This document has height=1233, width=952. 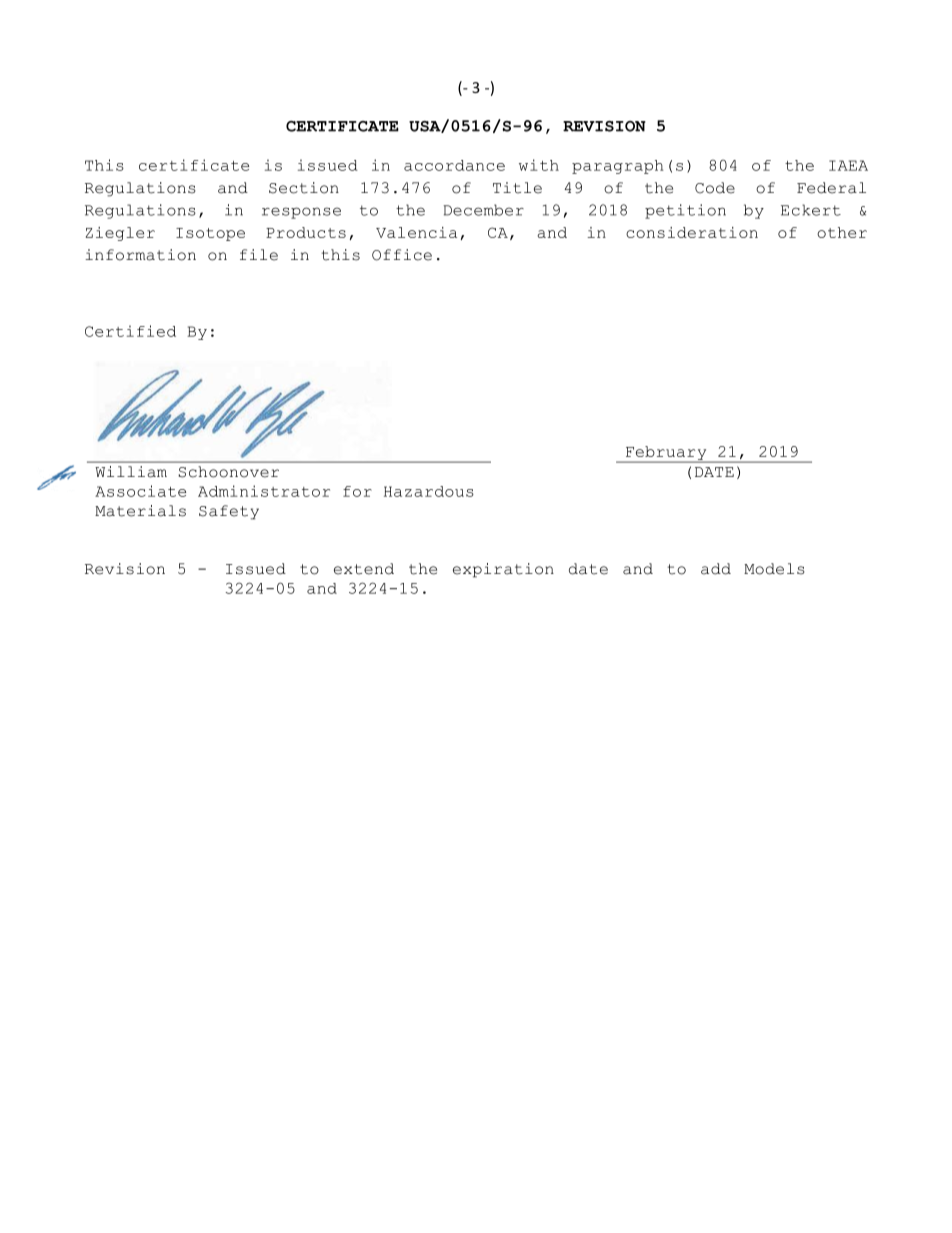 I want to click on Models, so click(x=774, y=569).
